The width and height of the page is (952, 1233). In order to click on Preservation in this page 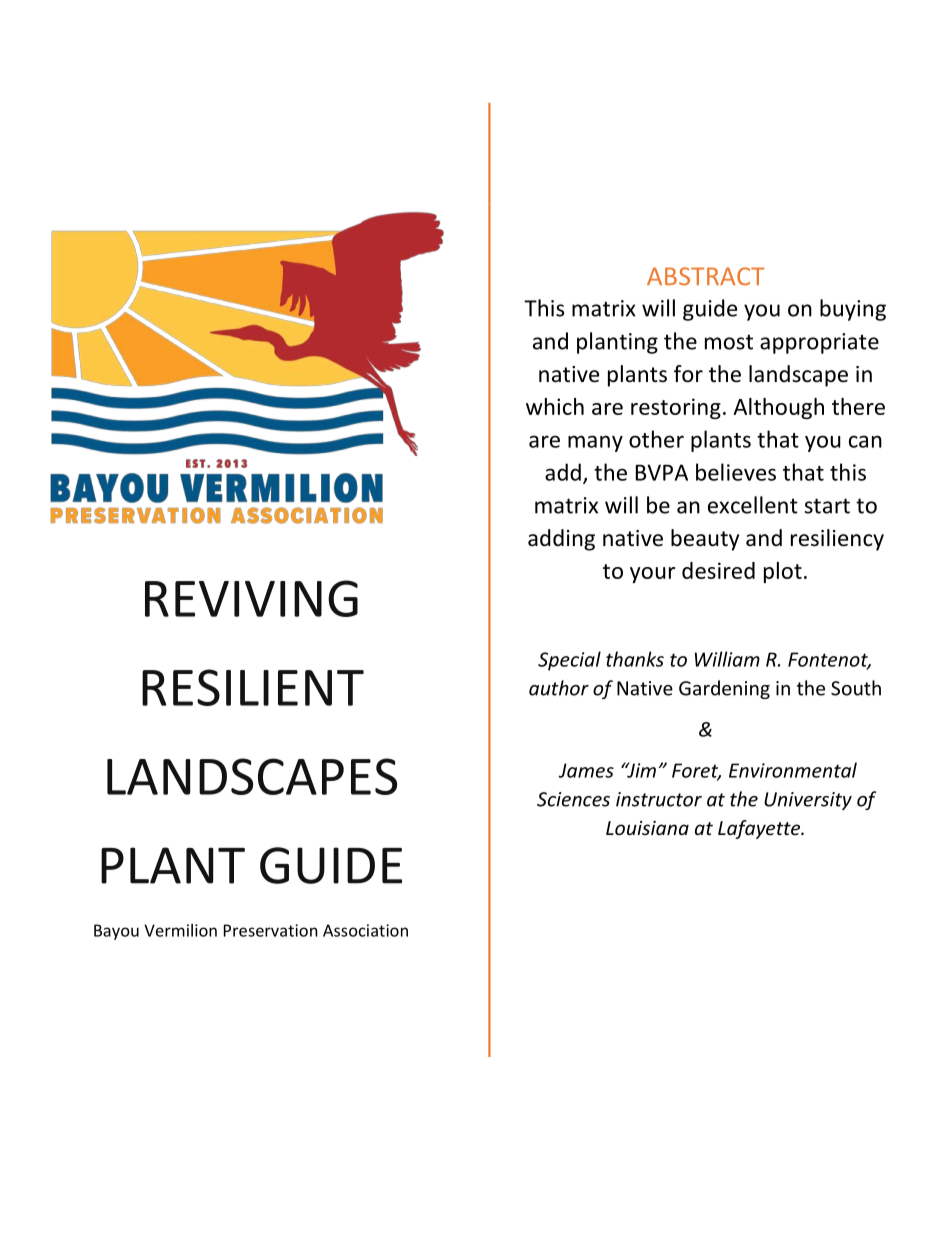, I will do `click(271, 930)`.
